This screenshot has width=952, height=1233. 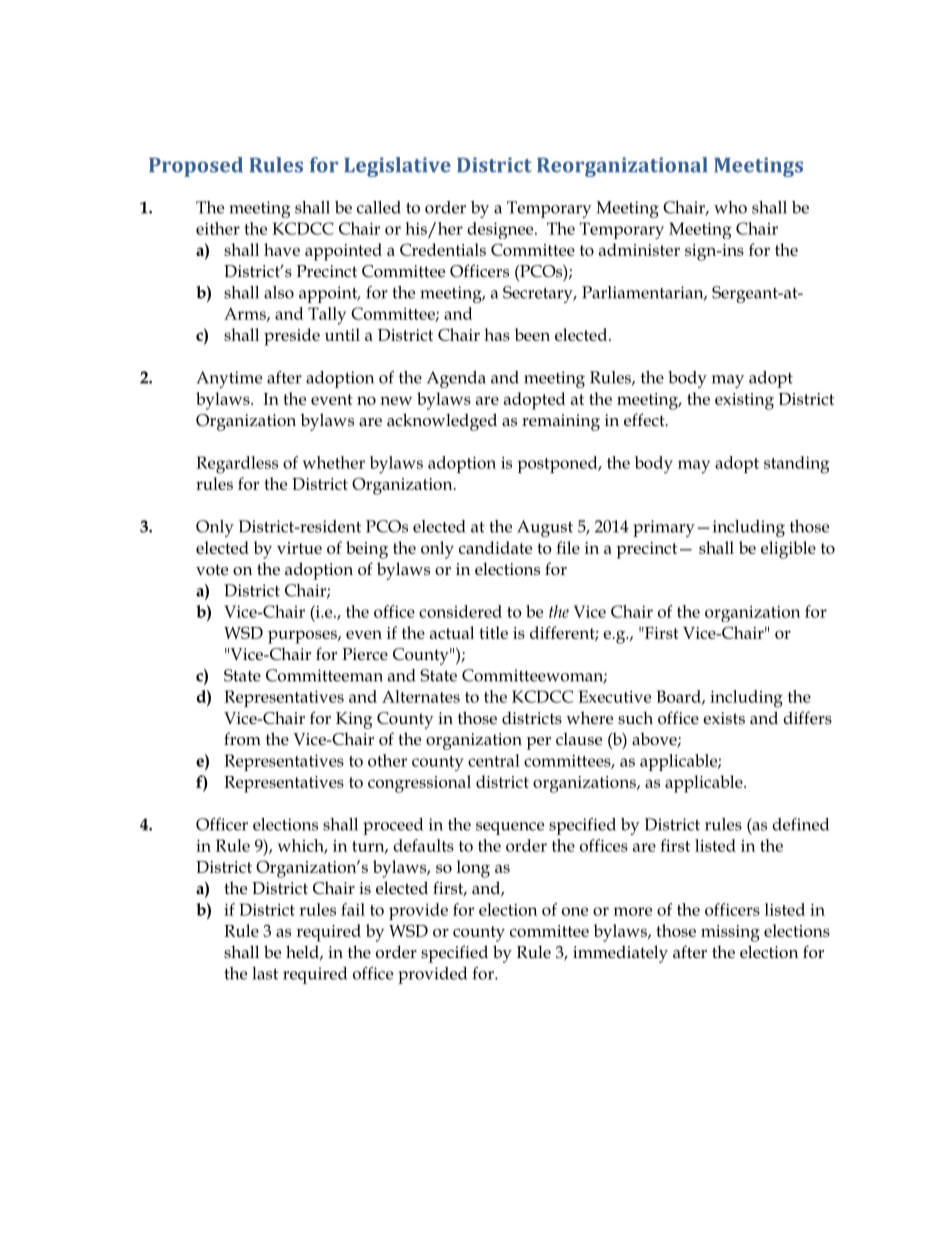 I want to click on Regardless, so click(x=237, y=465).
